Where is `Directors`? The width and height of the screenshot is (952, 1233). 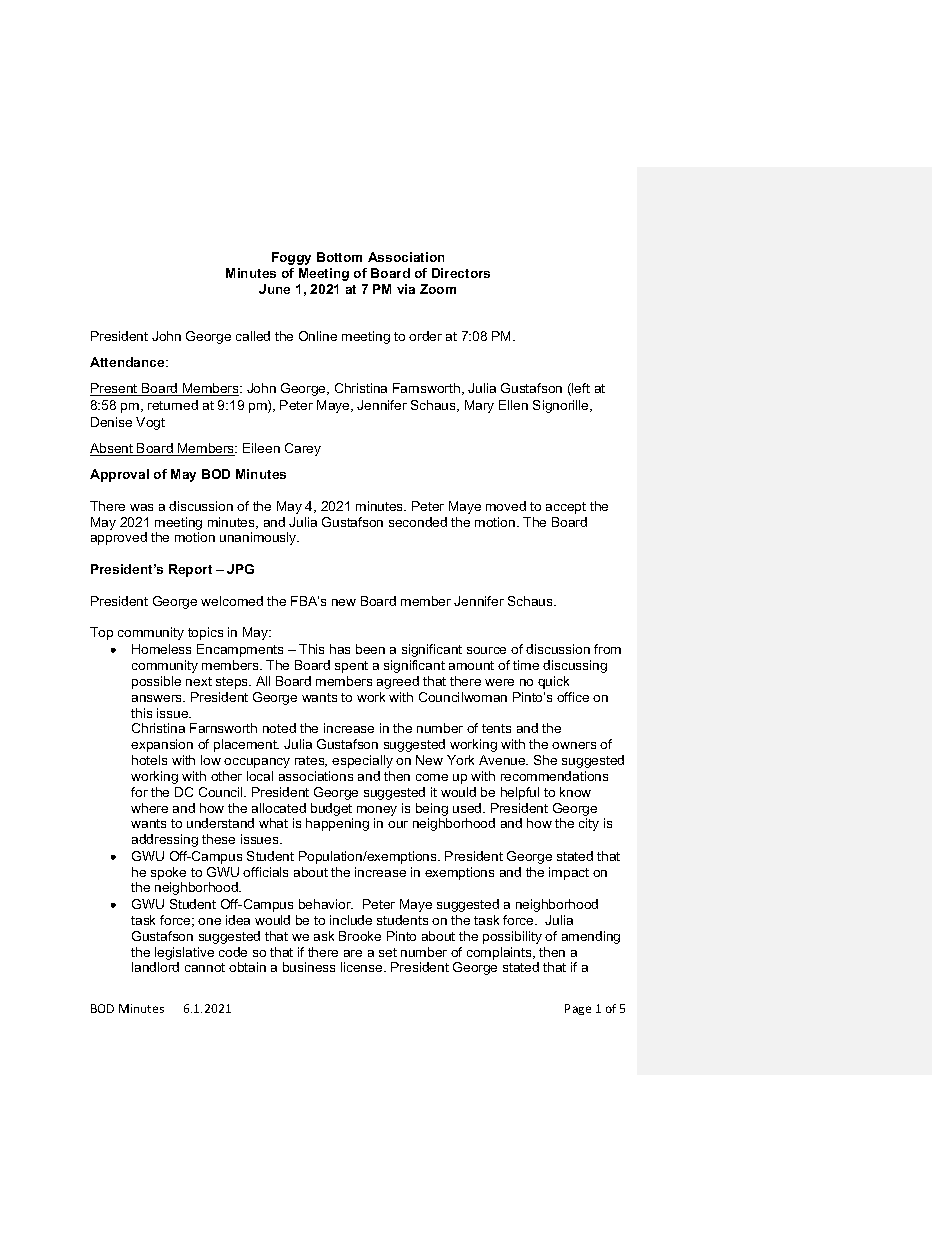
Directors is located at coordinates (461, 273).
